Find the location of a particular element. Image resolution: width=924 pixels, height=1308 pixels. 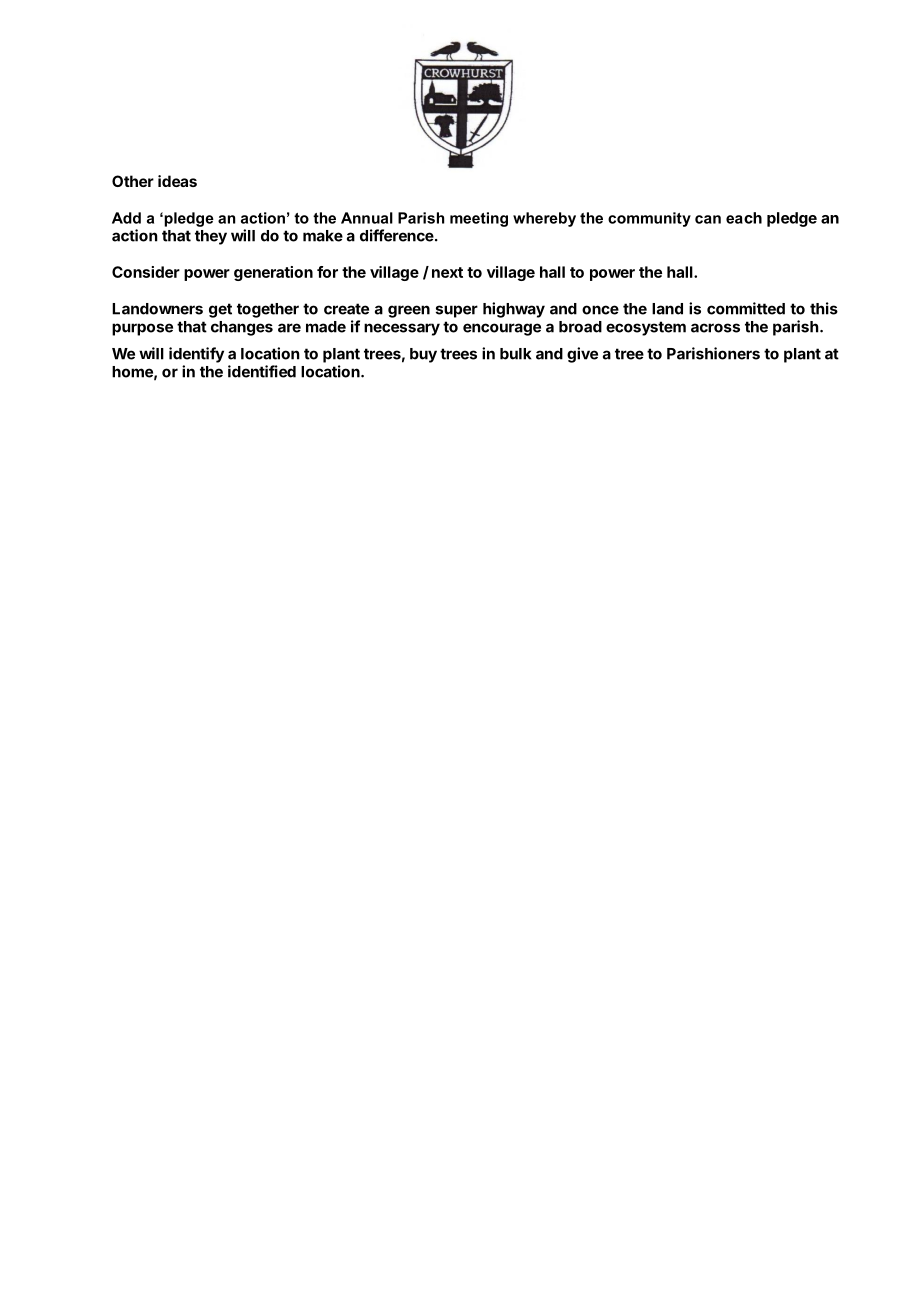

meeting is located at coordinates (479, 219).
